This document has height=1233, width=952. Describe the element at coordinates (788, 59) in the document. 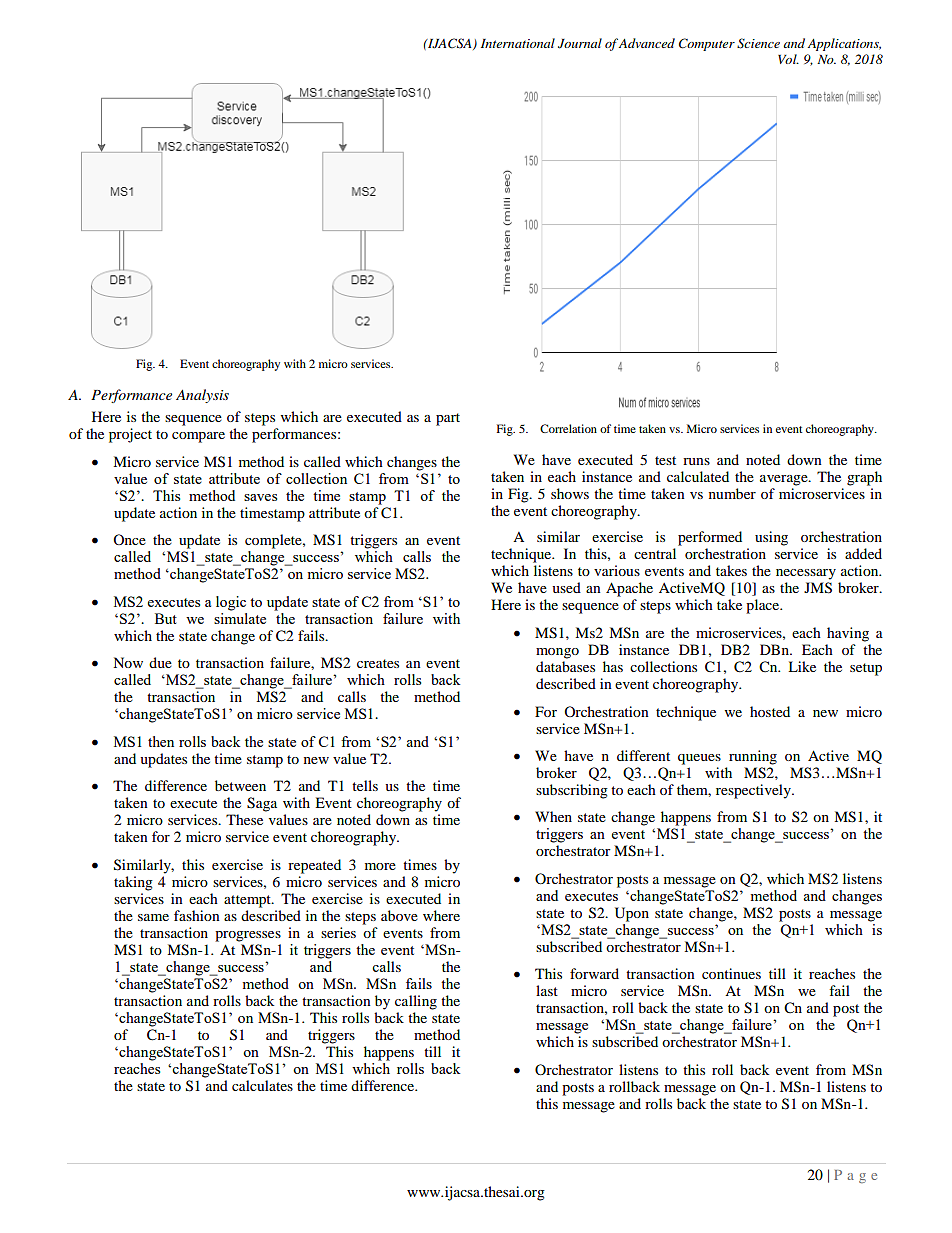

I see `Vol` at that location.
